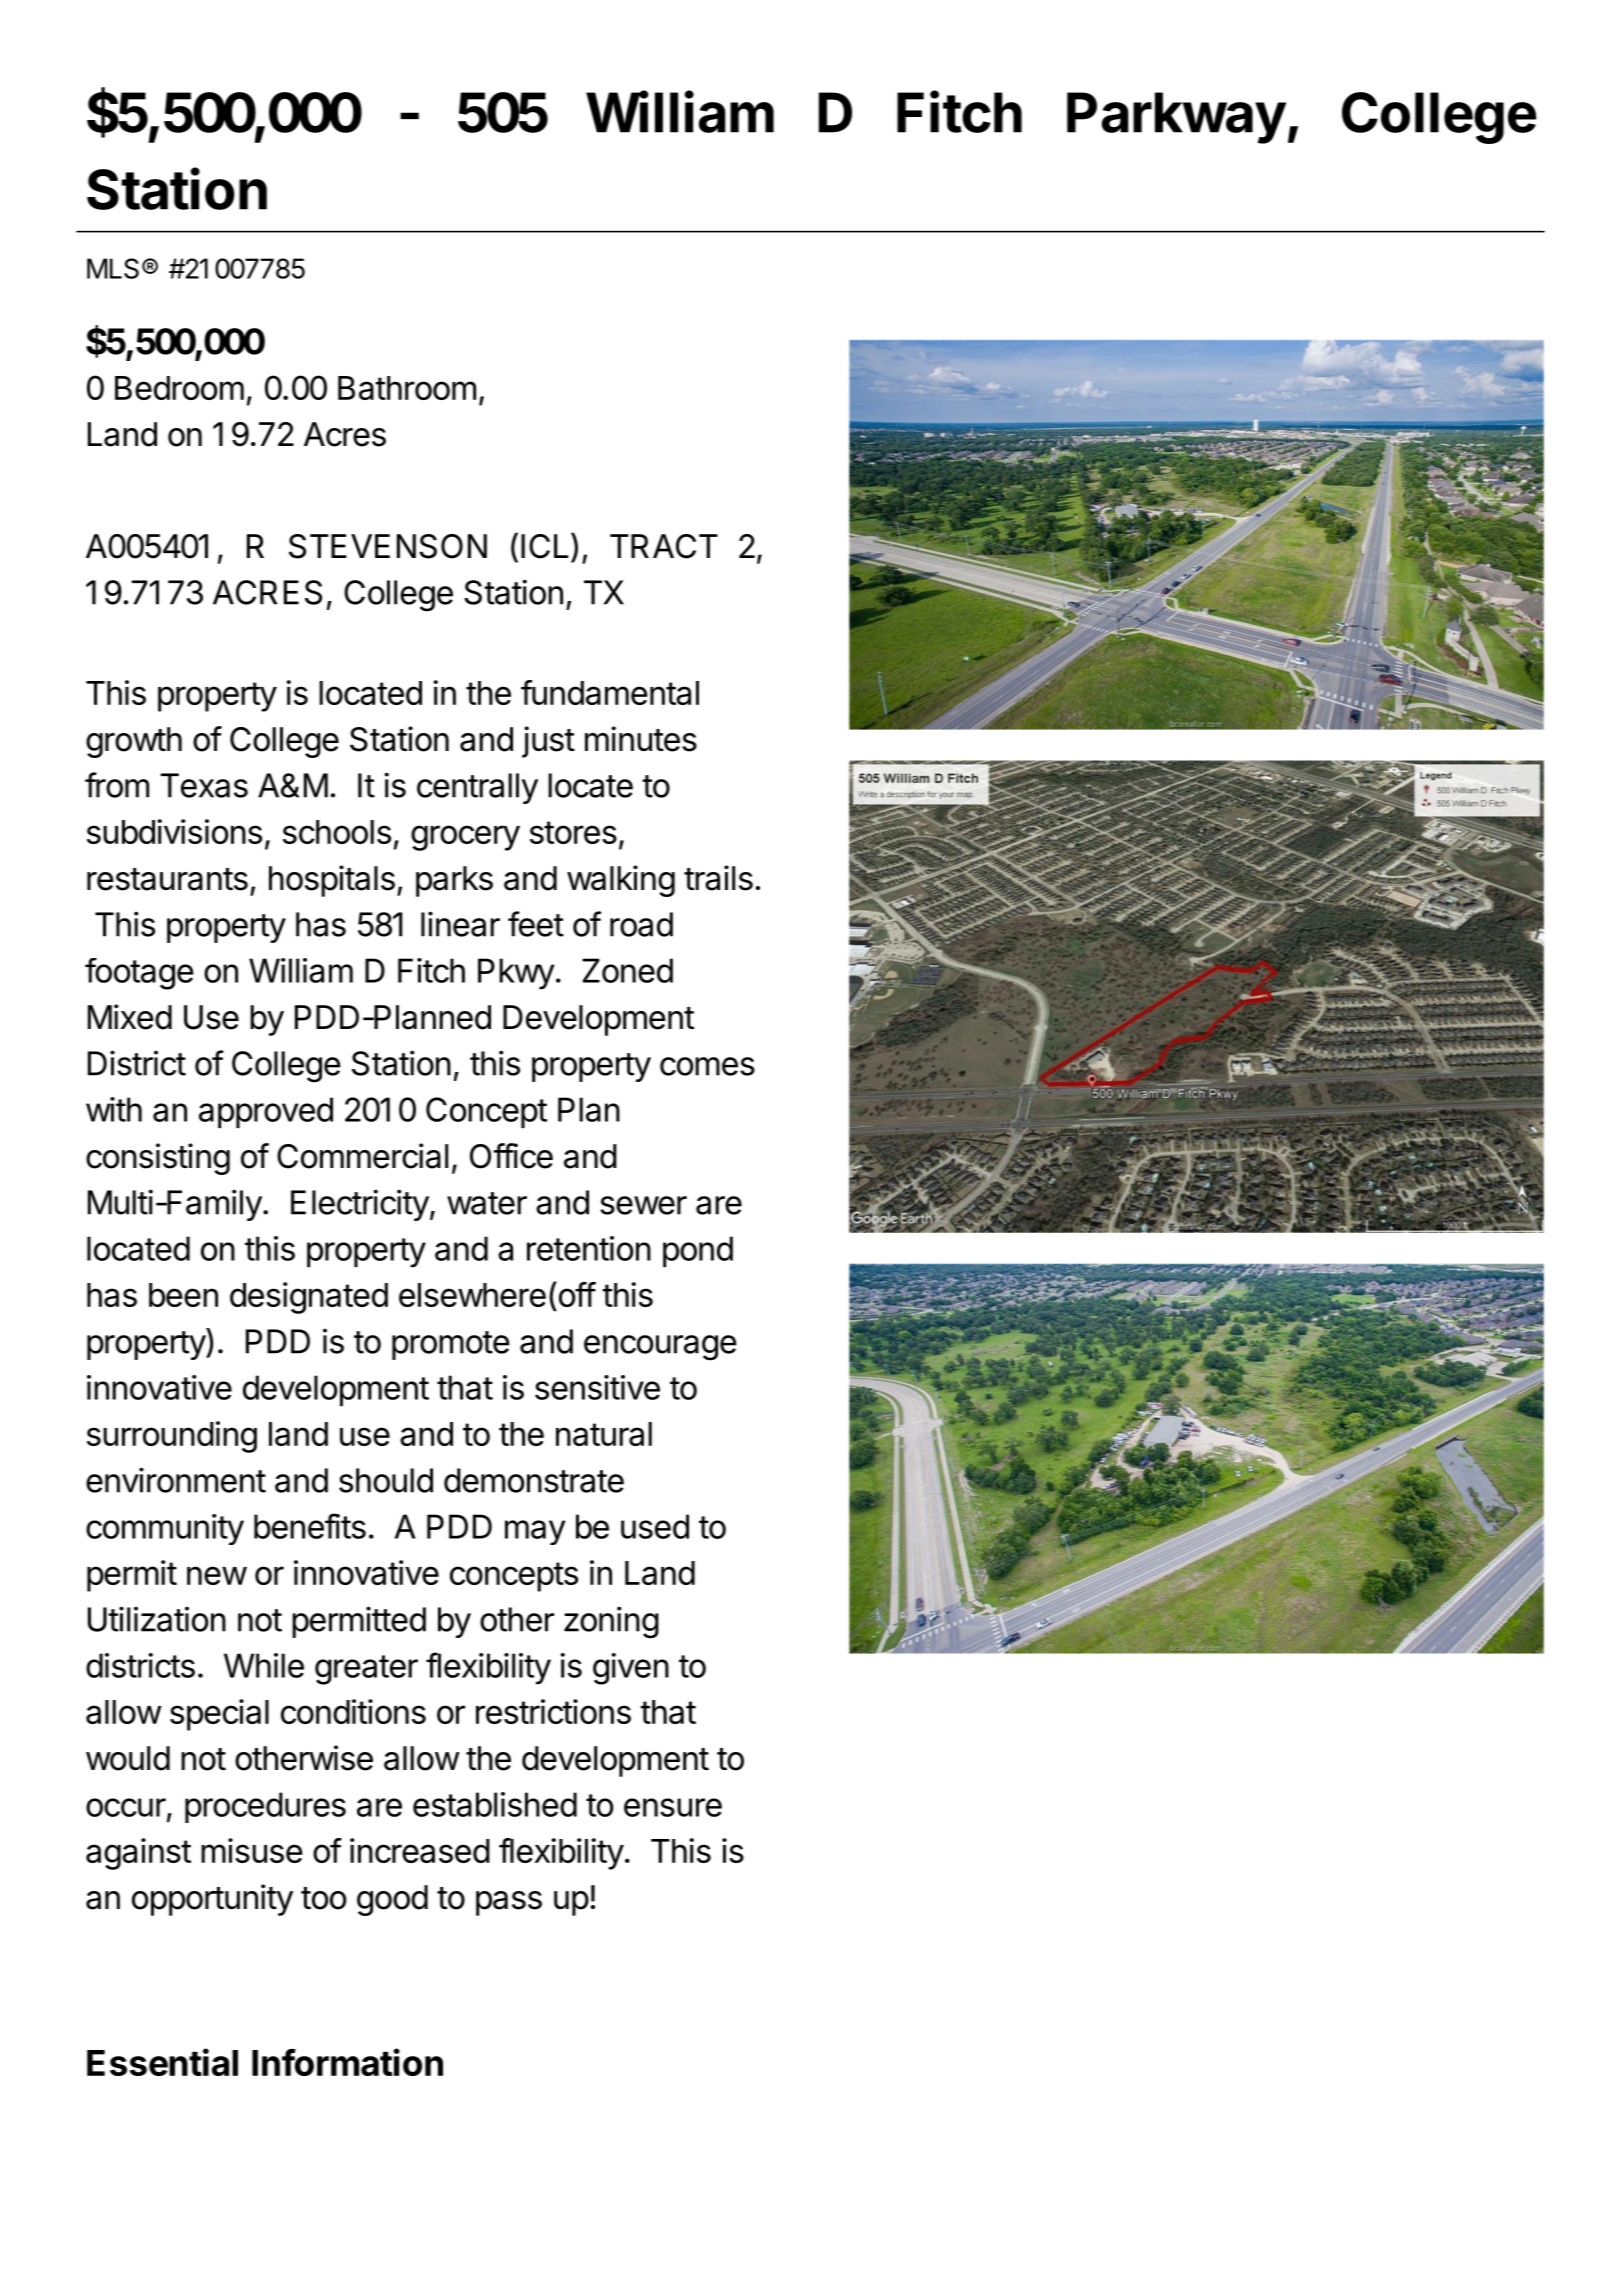  I want to click on MLS, so click(113, 268).
